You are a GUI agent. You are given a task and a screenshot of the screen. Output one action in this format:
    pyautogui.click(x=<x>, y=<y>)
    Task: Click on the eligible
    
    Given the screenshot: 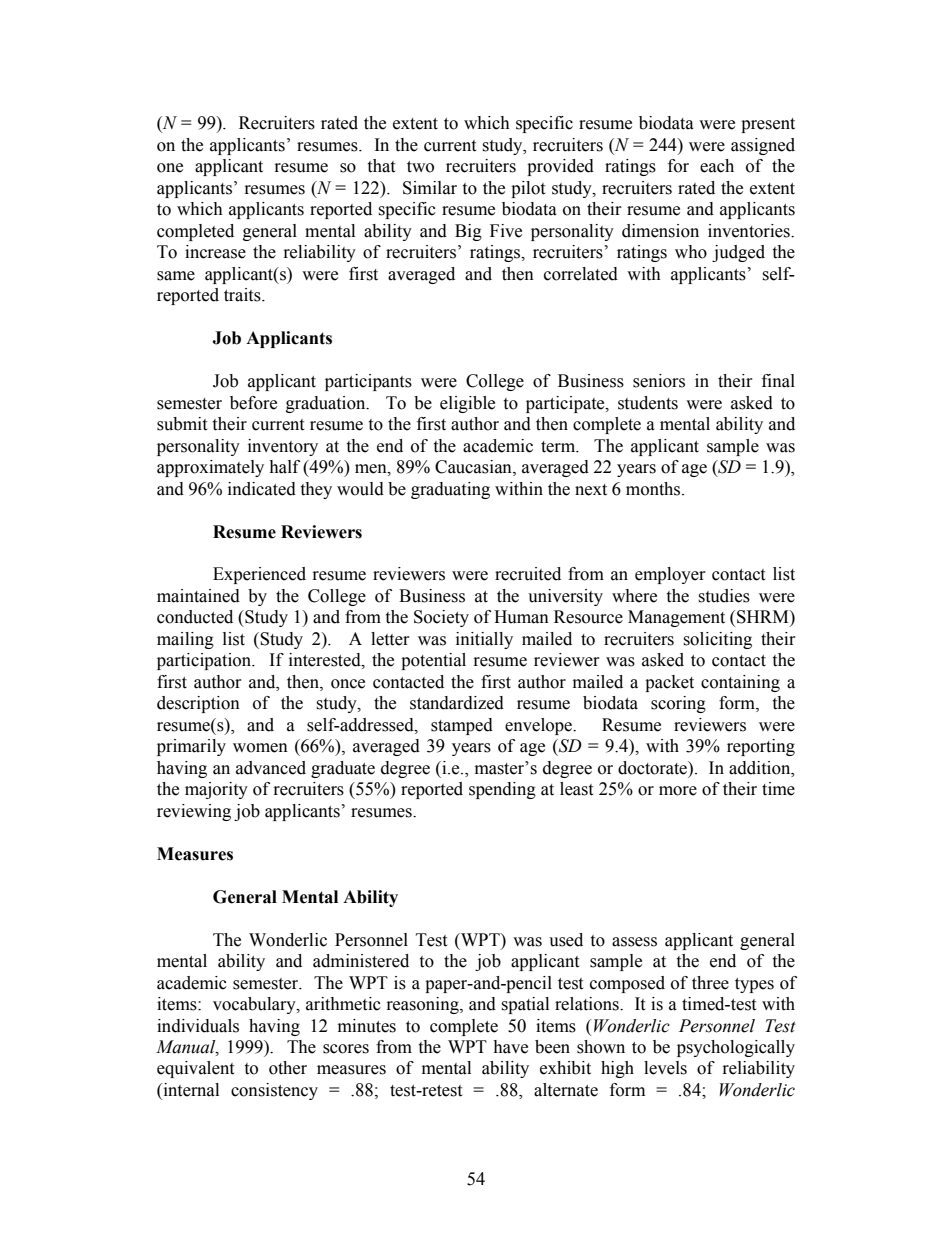 What is the action you would take?
    pyautogui.click(x=467, y=404)
